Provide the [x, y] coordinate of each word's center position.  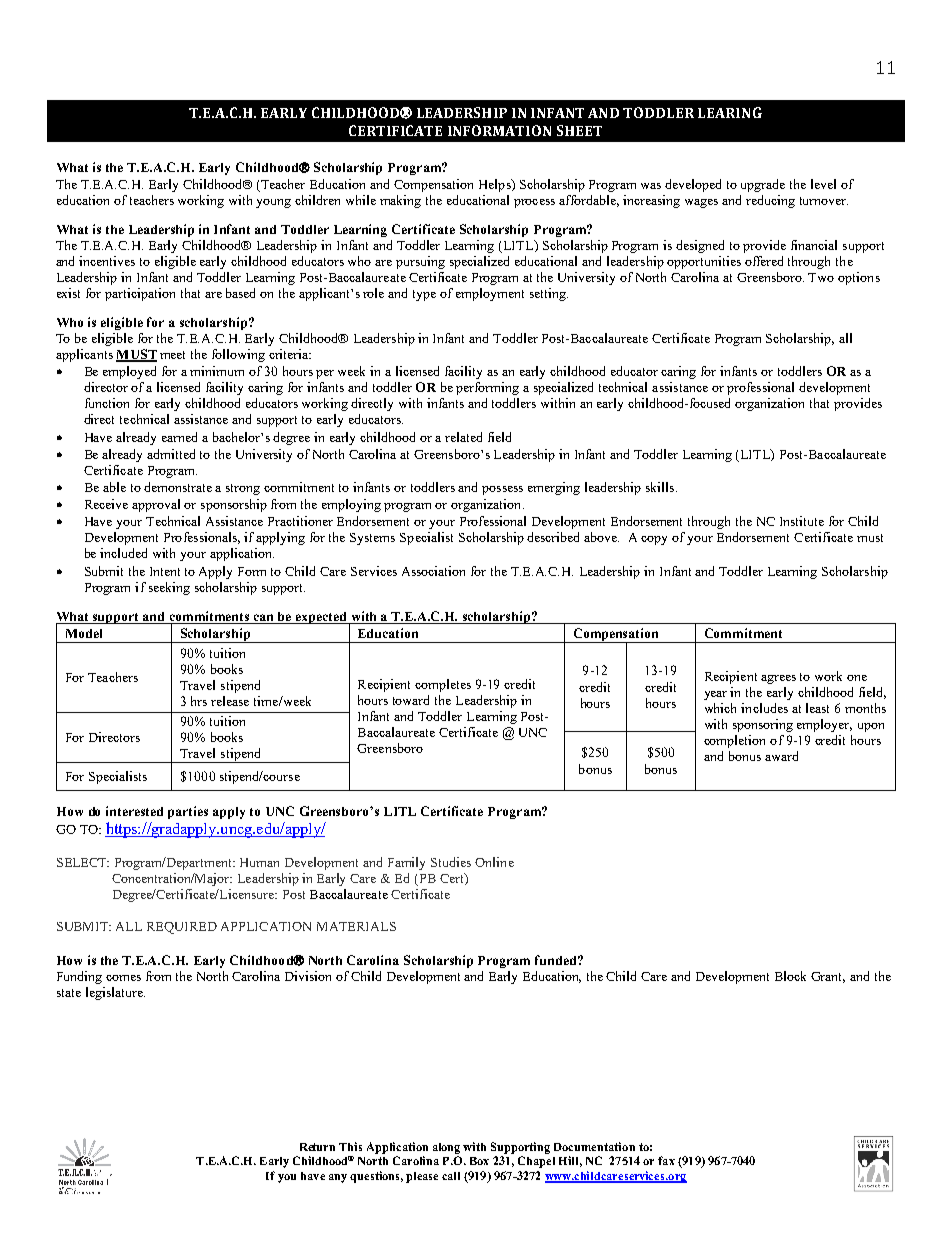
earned [179, 437]
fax [666, 1160]
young [273, 203]
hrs [199, 701]
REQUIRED [182, 928]
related [463, 437]
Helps [496, 185]
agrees [778, 679]
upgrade [763, 185]
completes [443, 685]
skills [661, 487]
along [446, 1148]
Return [317, 1147]
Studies [451, 862]
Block [790, 976]
